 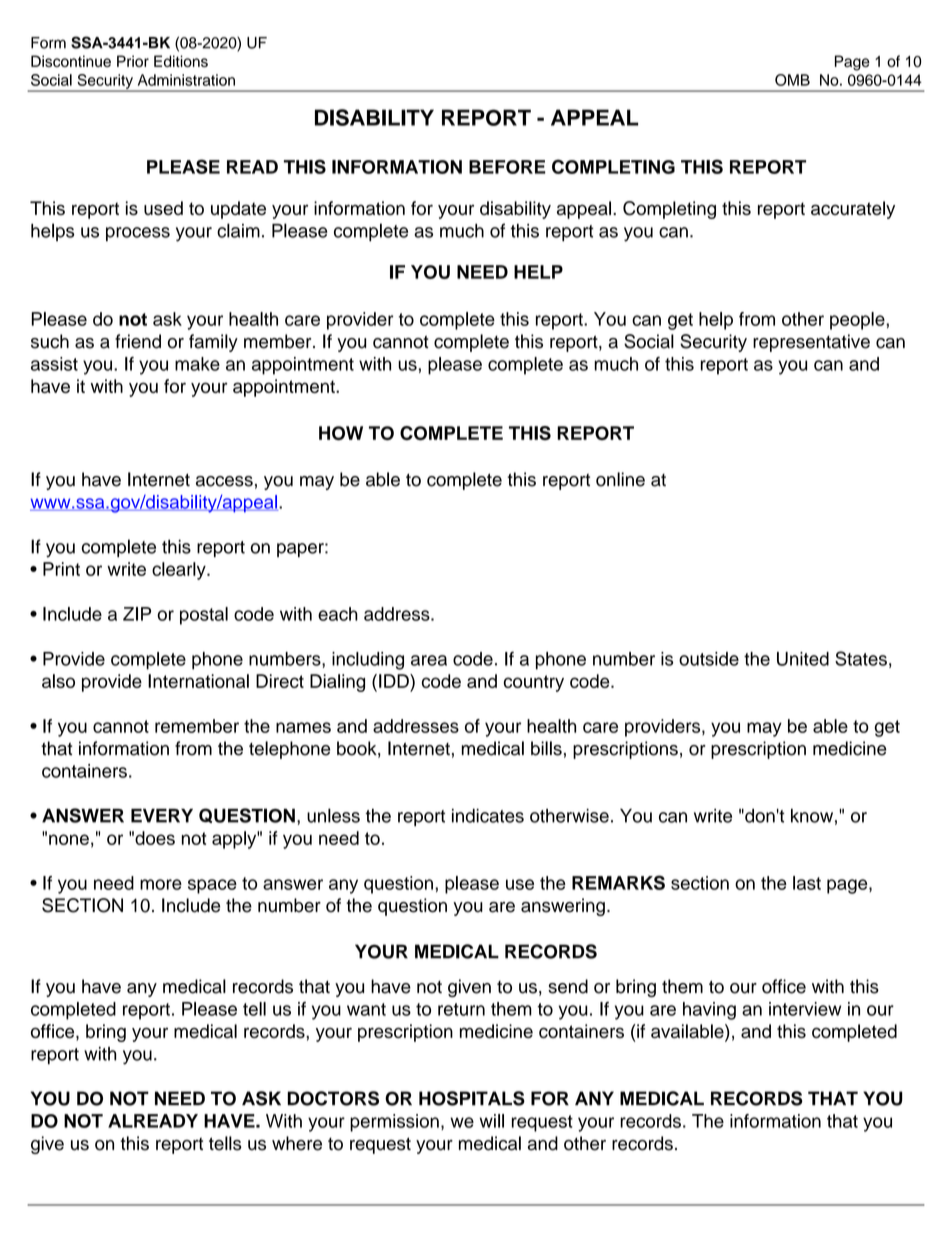 I want to click on EVERY, so click(x=162, y=816).
